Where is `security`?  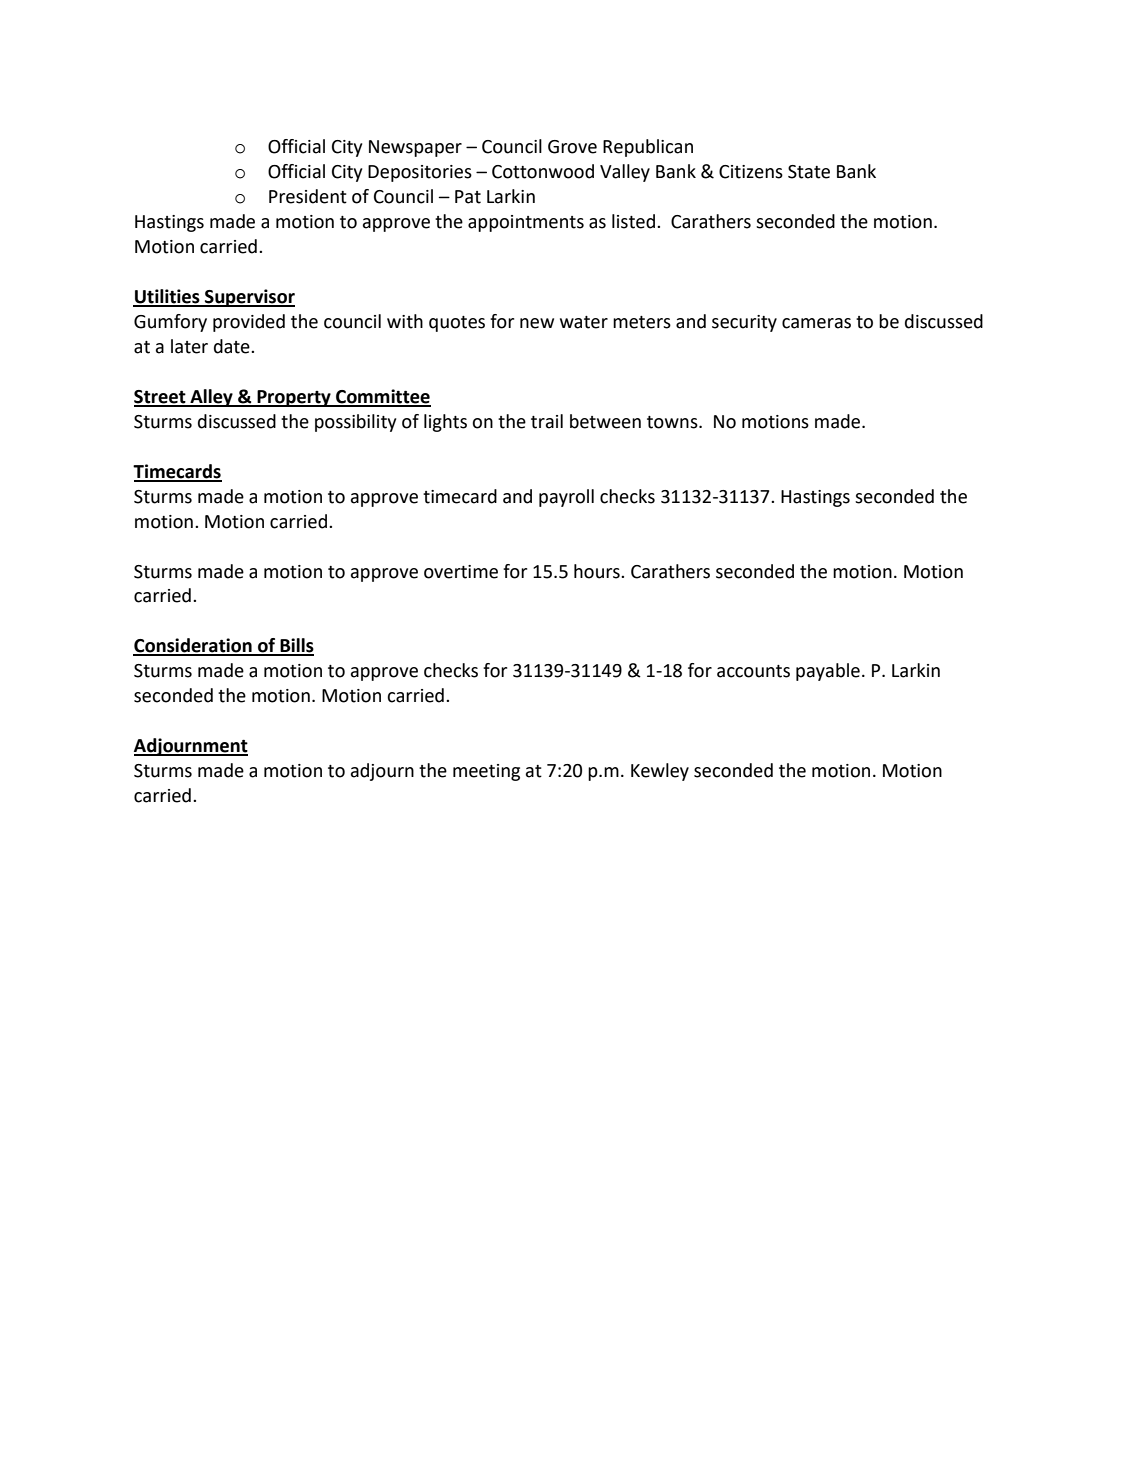
security is located at coordinates (744, 323).
